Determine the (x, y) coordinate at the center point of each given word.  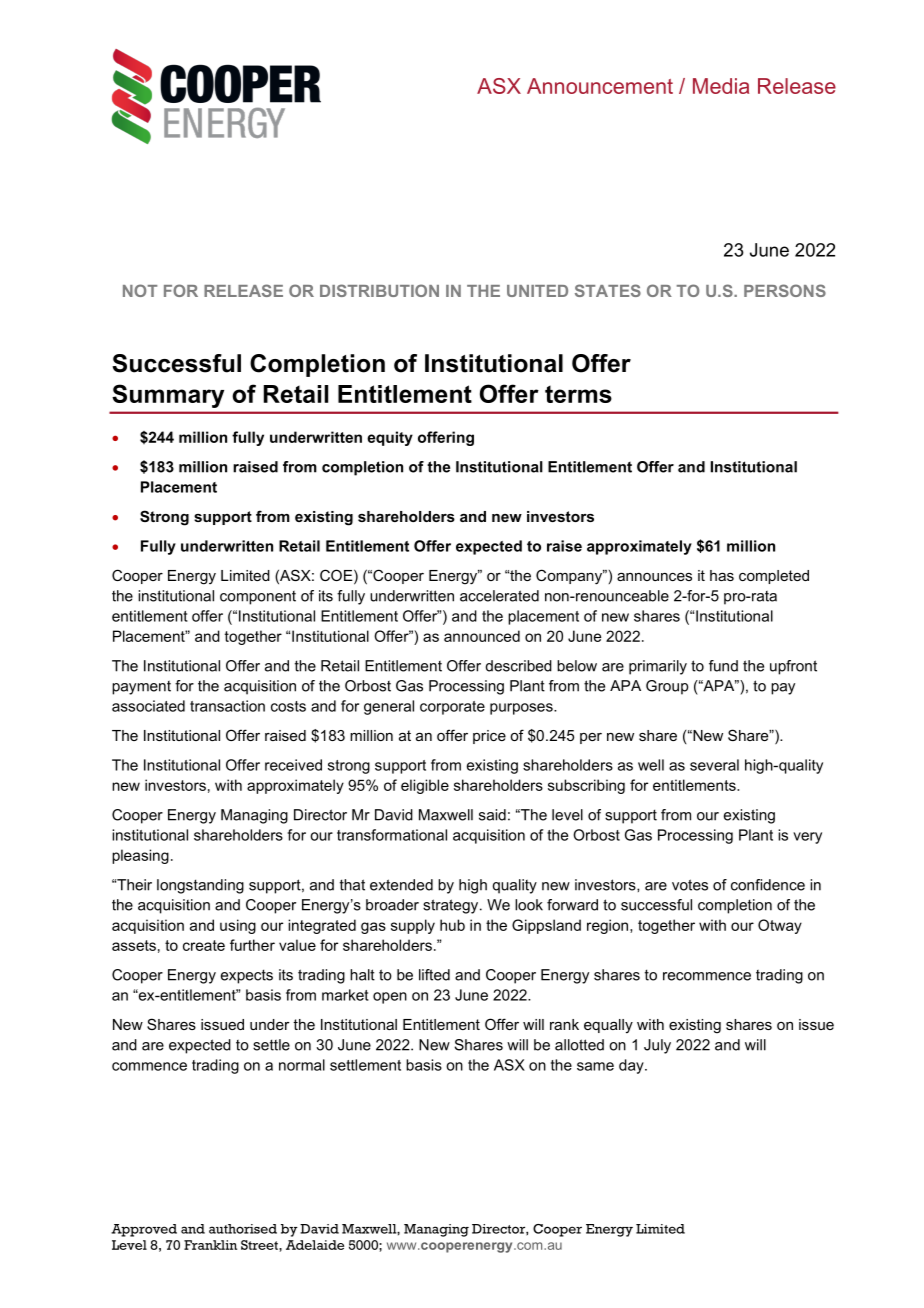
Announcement (600, 86)
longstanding (200, 886)
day (632, 1066)
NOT (140, 290)
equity (390, 438)
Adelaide (315, 1245)
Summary (168, 396)
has (722, 575)
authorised (243, 1229)
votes (690, 885)
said (492, 815)
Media (721, 86)
